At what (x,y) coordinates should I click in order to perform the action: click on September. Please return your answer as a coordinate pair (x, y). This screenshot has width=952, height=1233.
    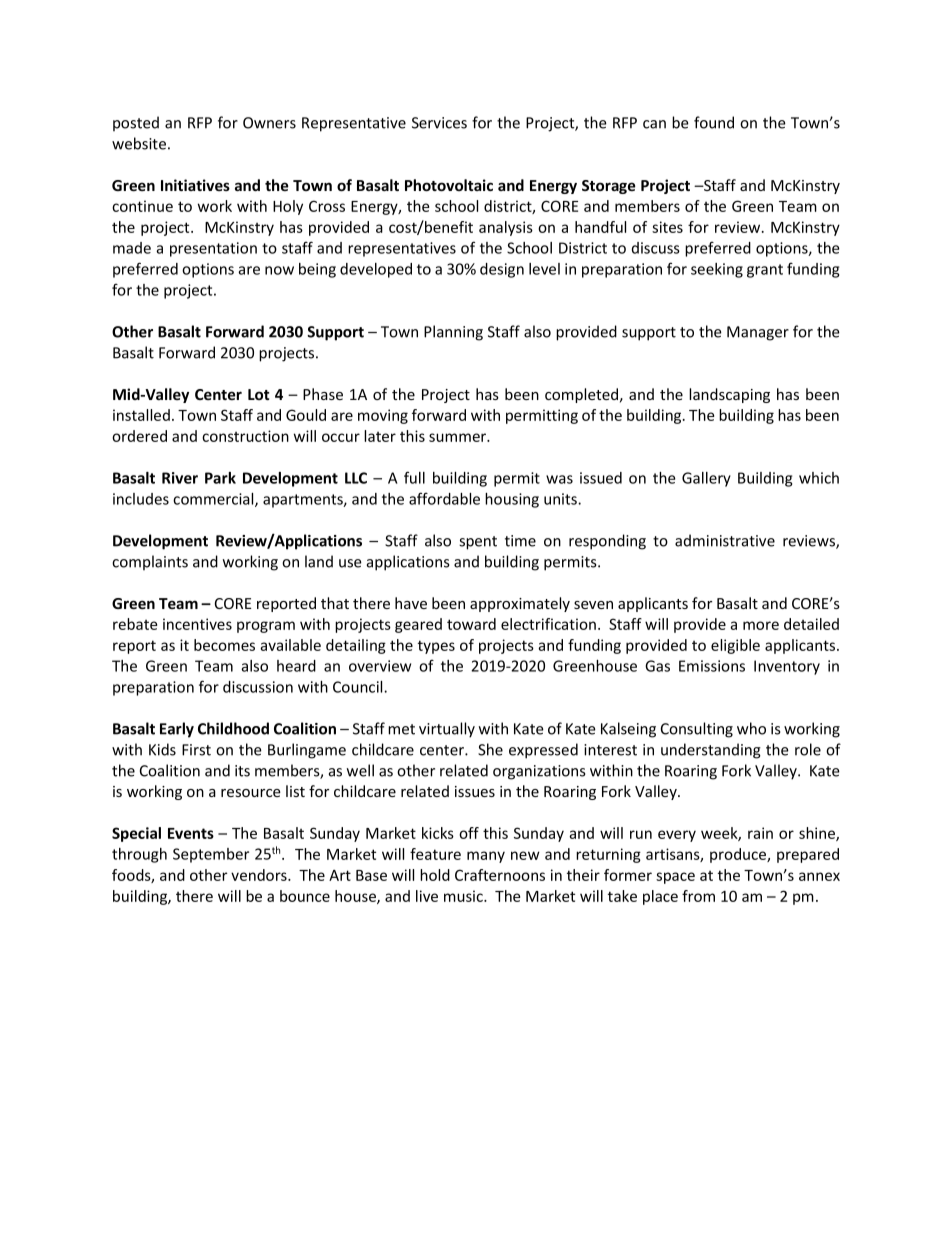
    Looking at the image, I should click on (211, 855).
